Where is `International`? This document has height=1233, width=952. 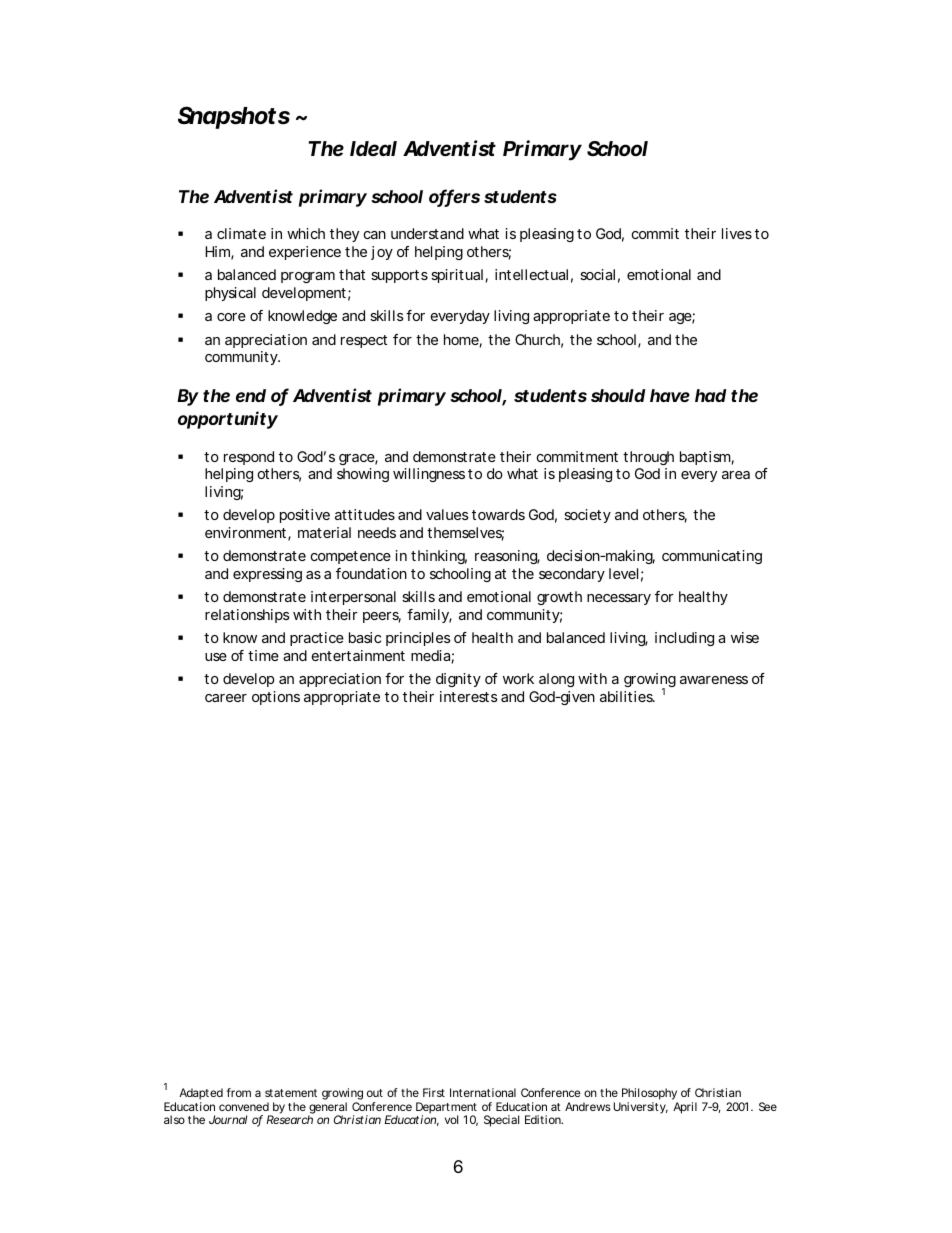 International is located at coordinates (483, 1092).
